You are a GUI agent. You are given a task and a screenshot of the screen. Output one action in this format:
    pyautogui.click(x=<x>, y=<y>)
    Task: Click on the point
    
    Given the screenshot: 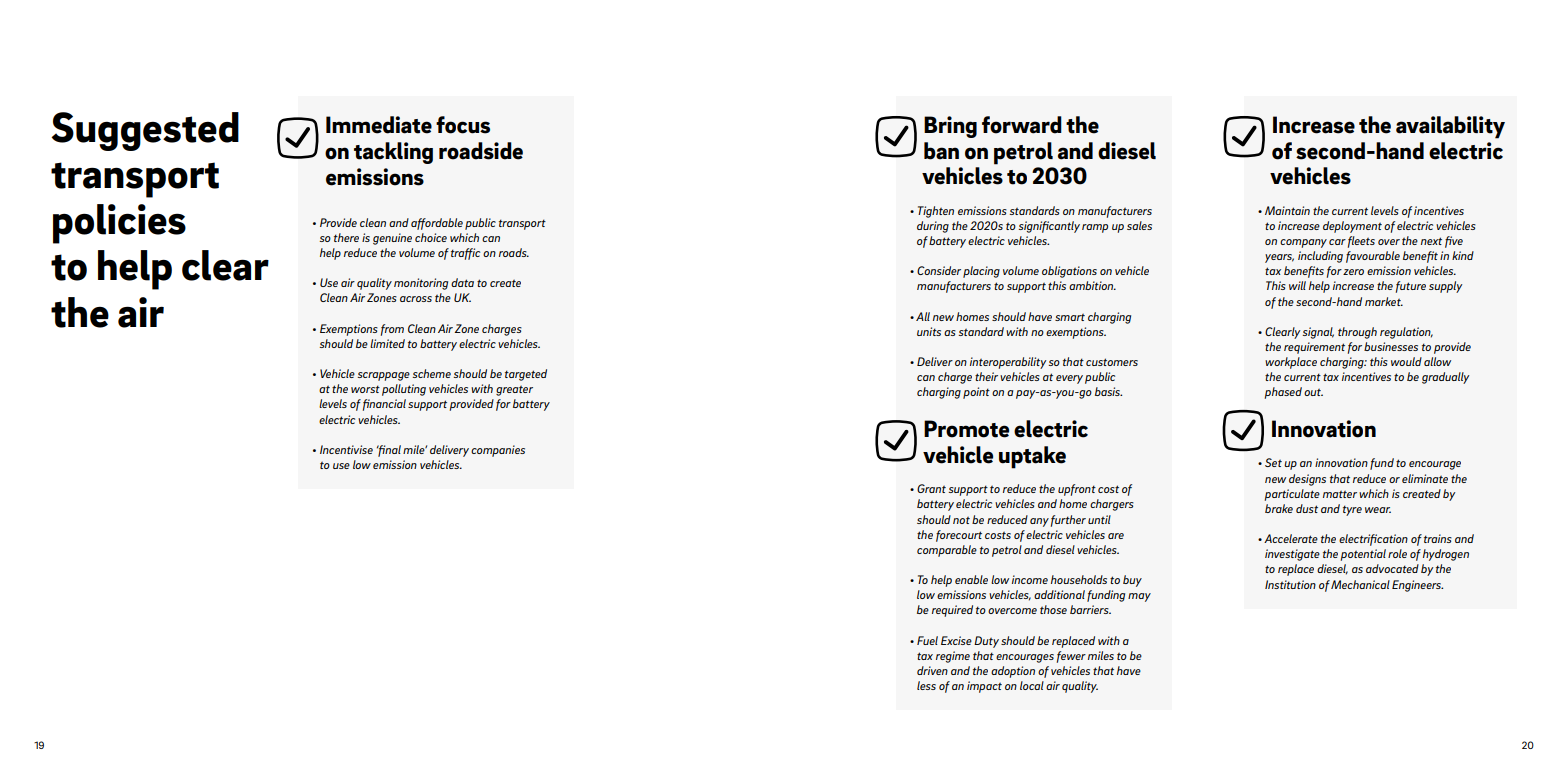 What is the action you would take?
    pyautogui.click(x=976, y=393)
